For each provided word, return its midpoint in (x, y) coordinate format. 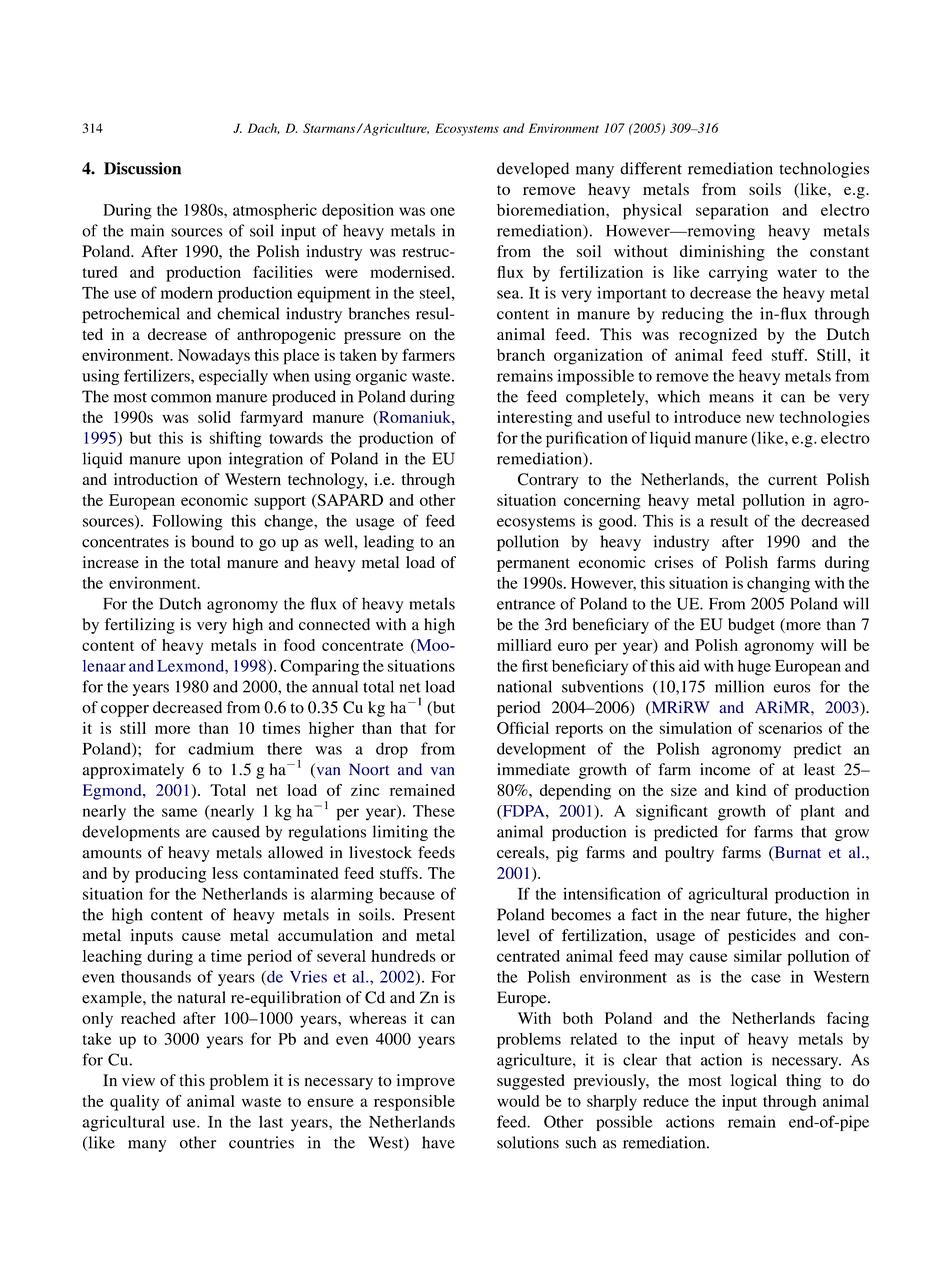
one (442, 211)
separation (732, 212)
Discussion (142, 168)
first (535, 665)
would (518, 1101)
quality (134, 1103)
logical (754, 1082)
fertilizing (140, 626)
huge (754, 668)
